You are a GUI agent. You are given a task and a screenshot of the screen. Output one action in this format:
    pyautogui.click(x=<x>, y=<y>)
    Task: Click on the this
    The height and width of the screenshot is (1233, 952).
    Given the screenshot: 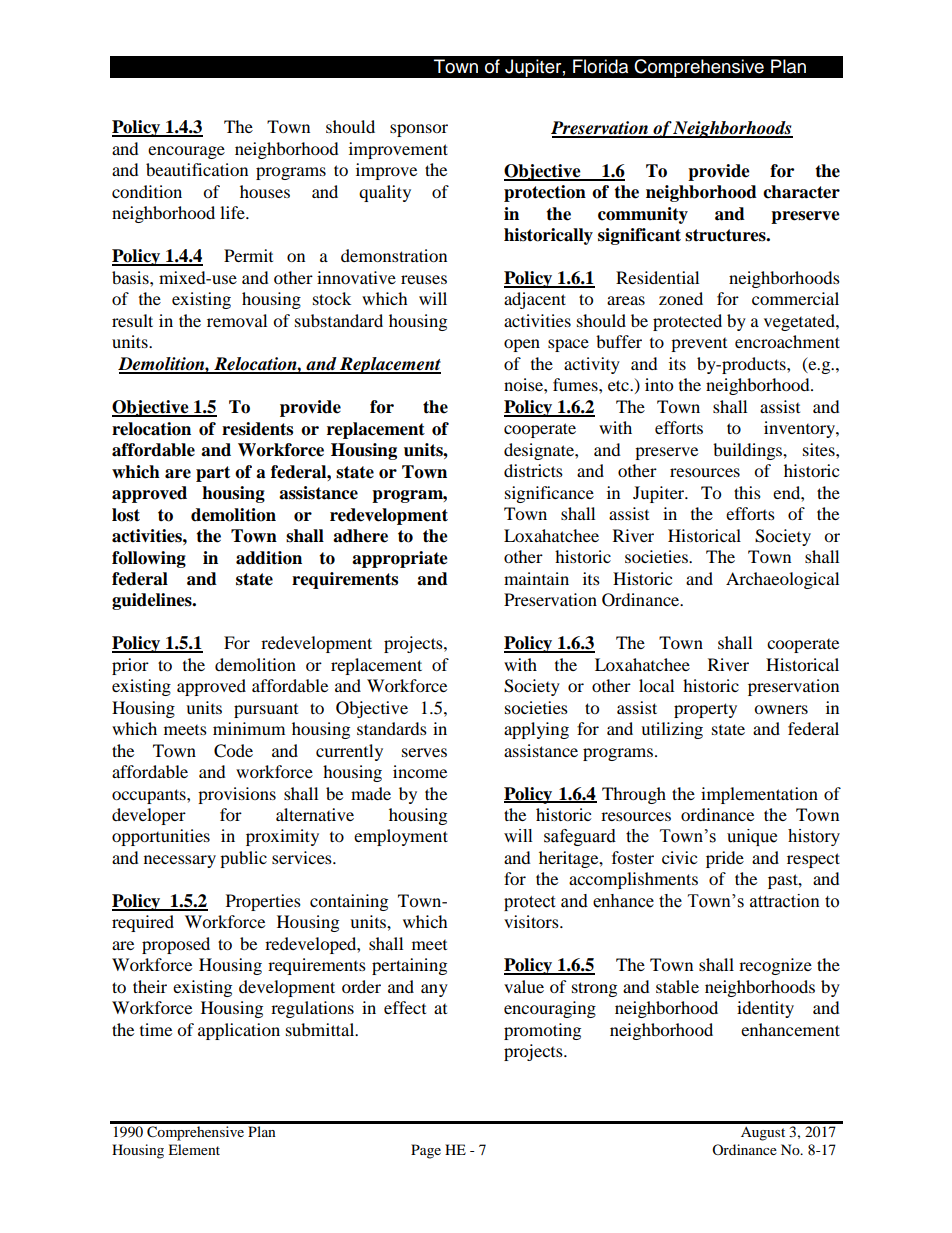 What is the action you would take?
    pyautogui.click(x=747, y=492)
